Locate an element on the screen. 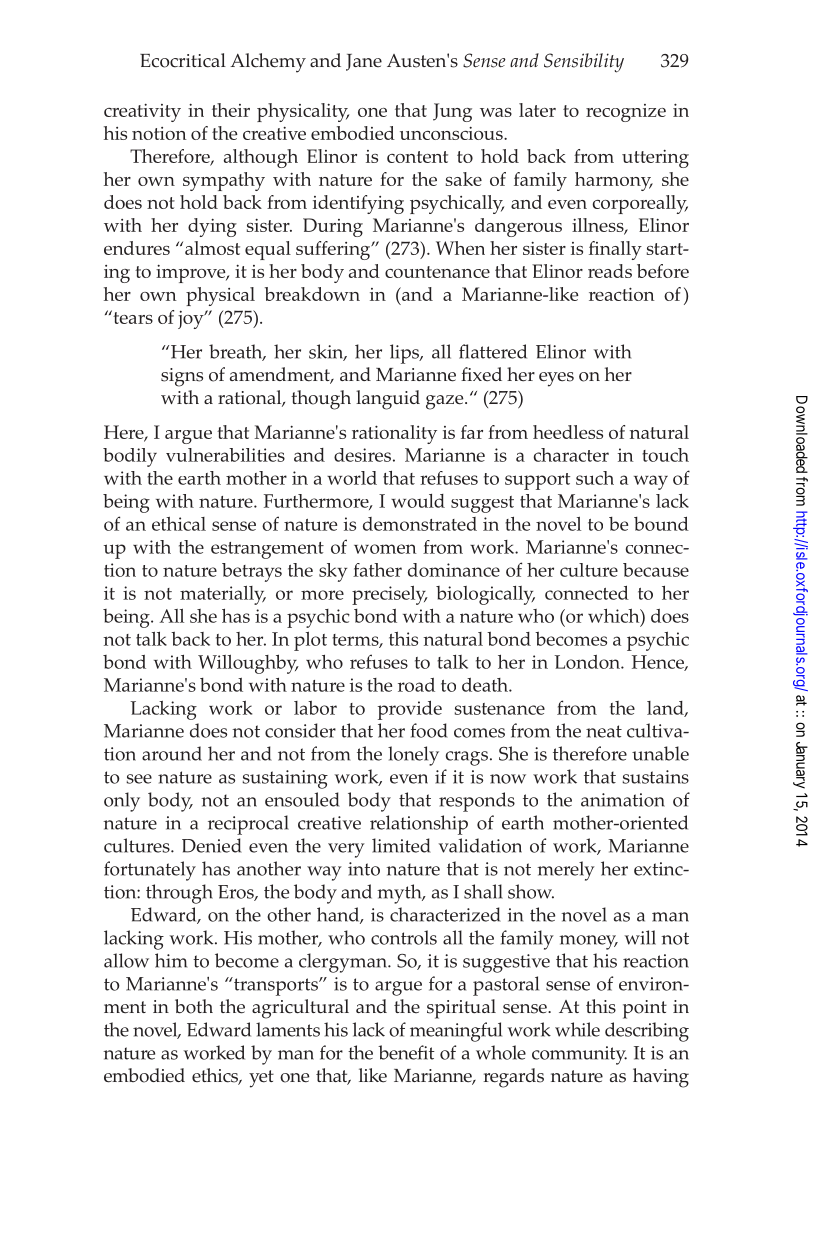  materially is located at coordinates (223, 595).
